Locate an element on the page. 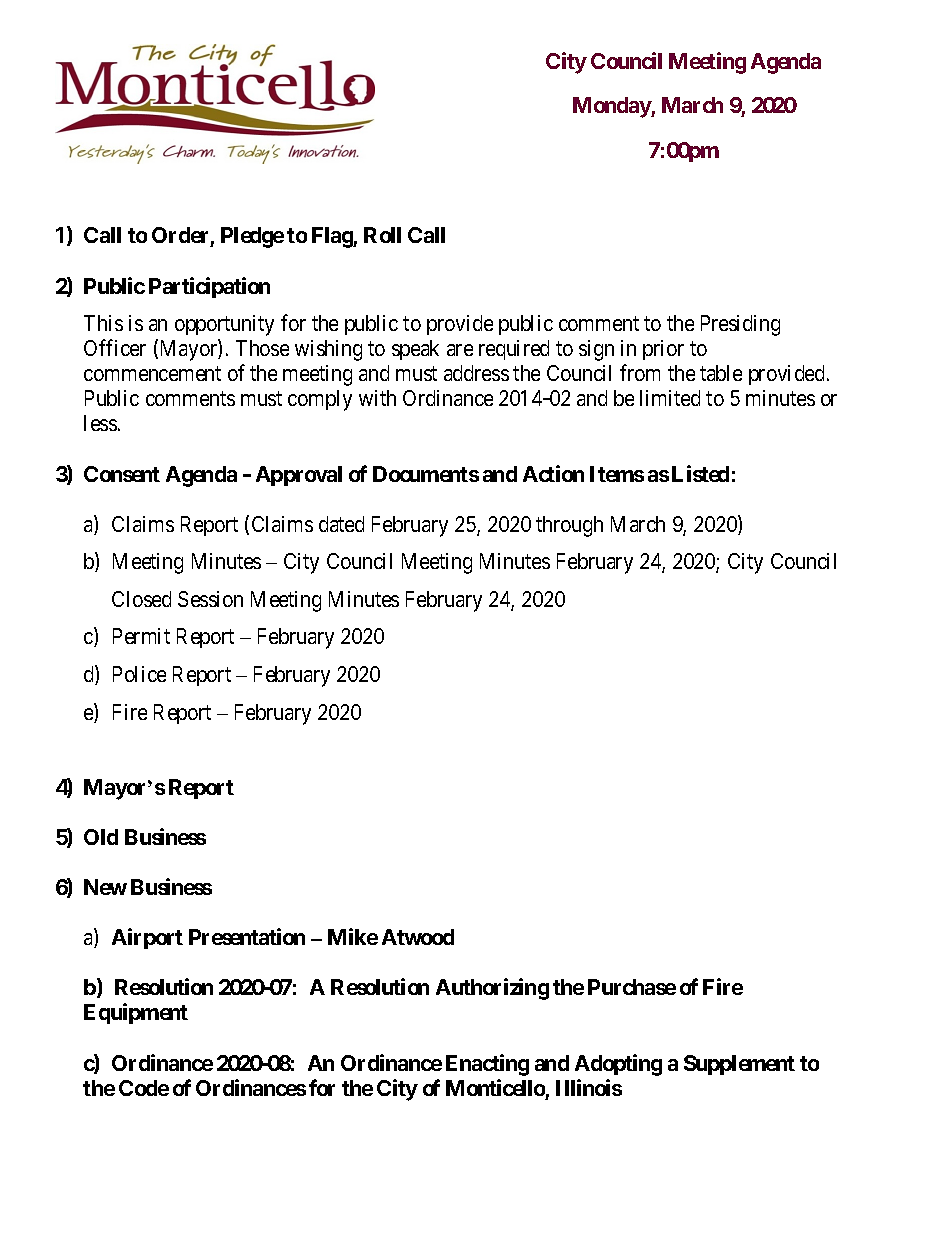 The width and height of the document is (952, 1233). Roll is located at coordinates (382, 235).
